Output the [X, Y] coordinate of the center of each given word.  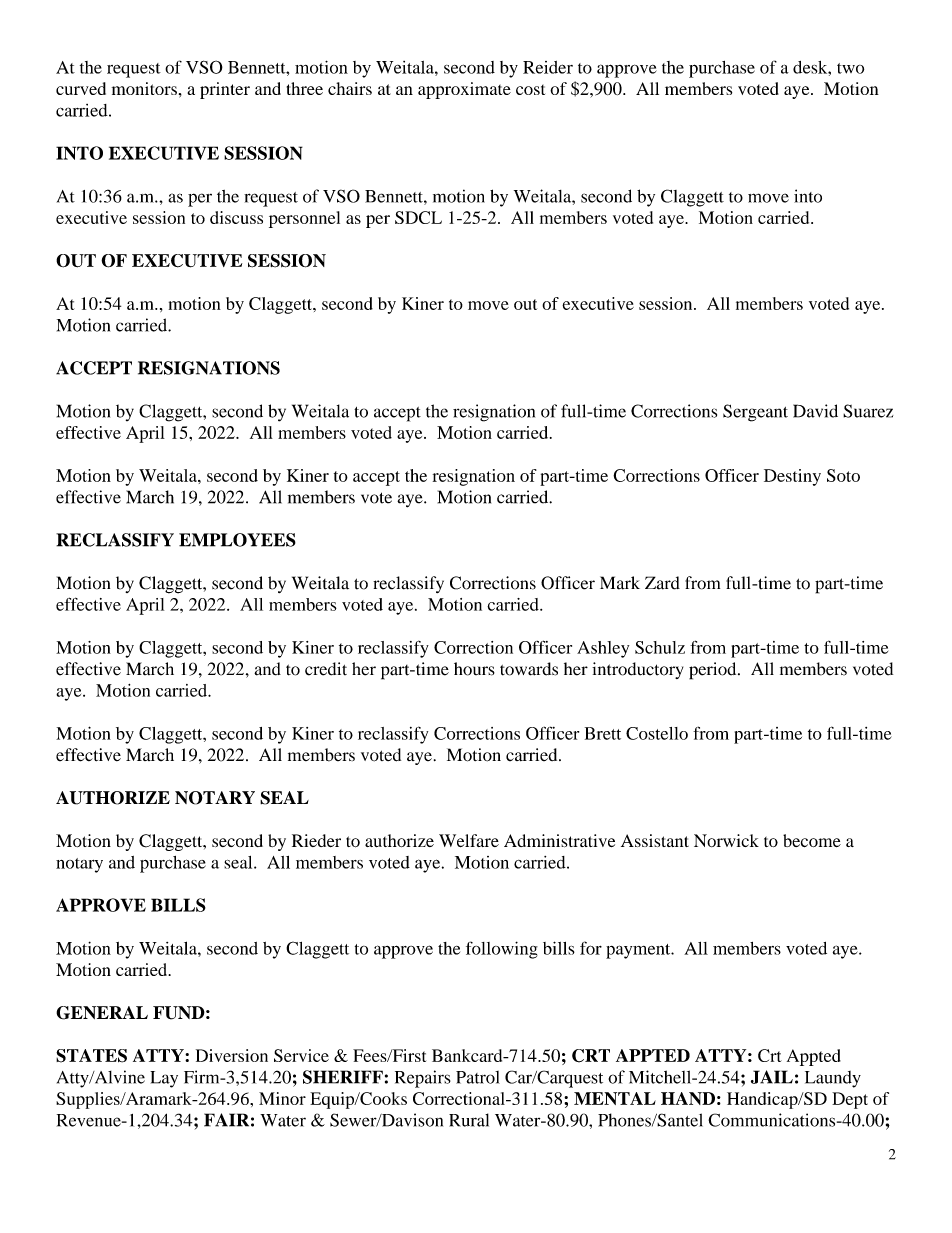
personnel [304, 219]
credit [326, 669]
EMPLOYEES [237, 540]
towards [529, 669]
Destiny [792, 477]
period [714, 671]
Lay [164, 1079]
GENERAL [102, 1013]
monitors [144, 88]
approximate [464, 90]
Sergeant [755, 413]
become [812, 840]
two [850, 68]
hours [474, 669]
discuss [236, 217]
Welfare [469, 840]
